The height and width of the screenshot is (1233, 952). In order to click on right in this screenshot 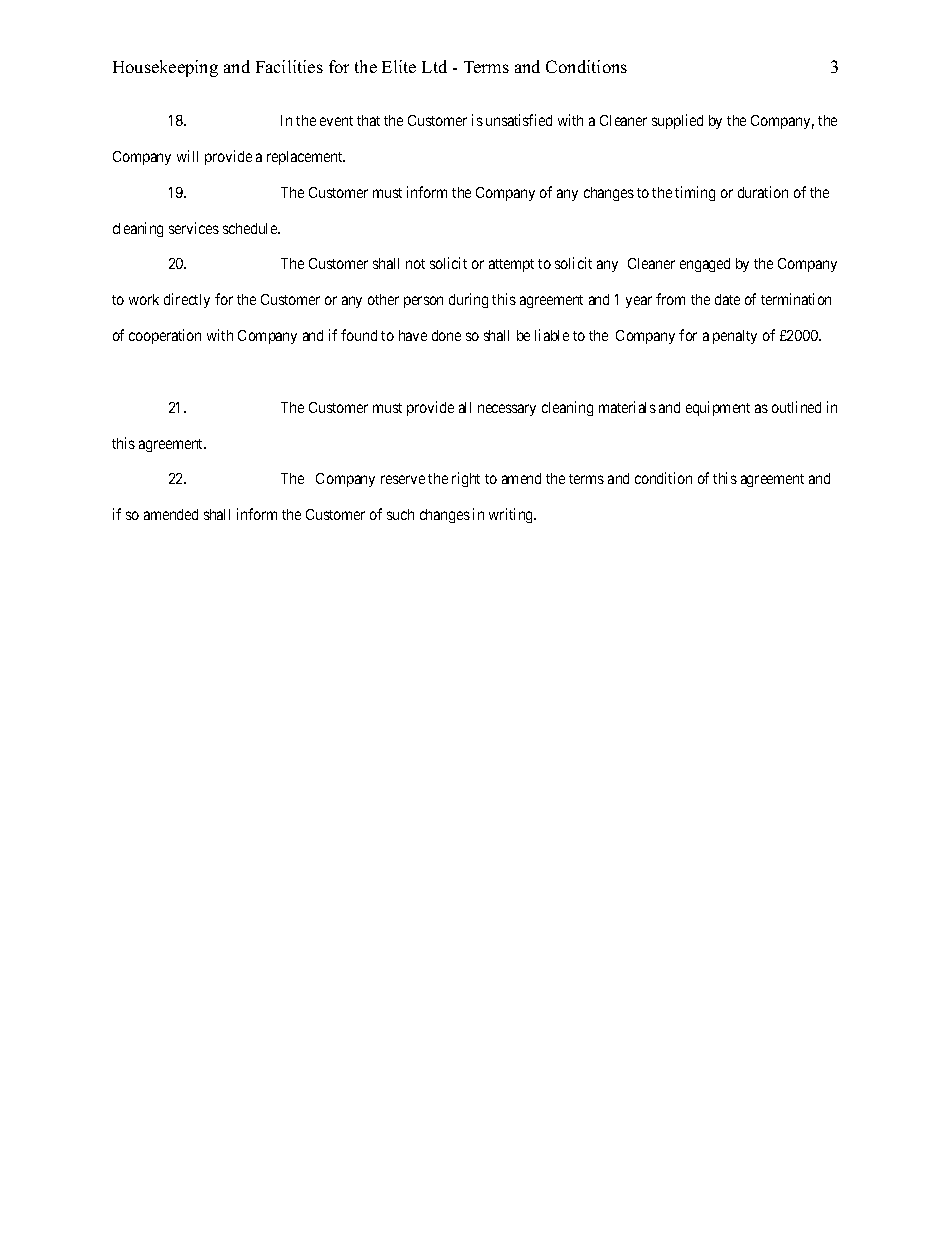, I will do `click(466, 479)`.
